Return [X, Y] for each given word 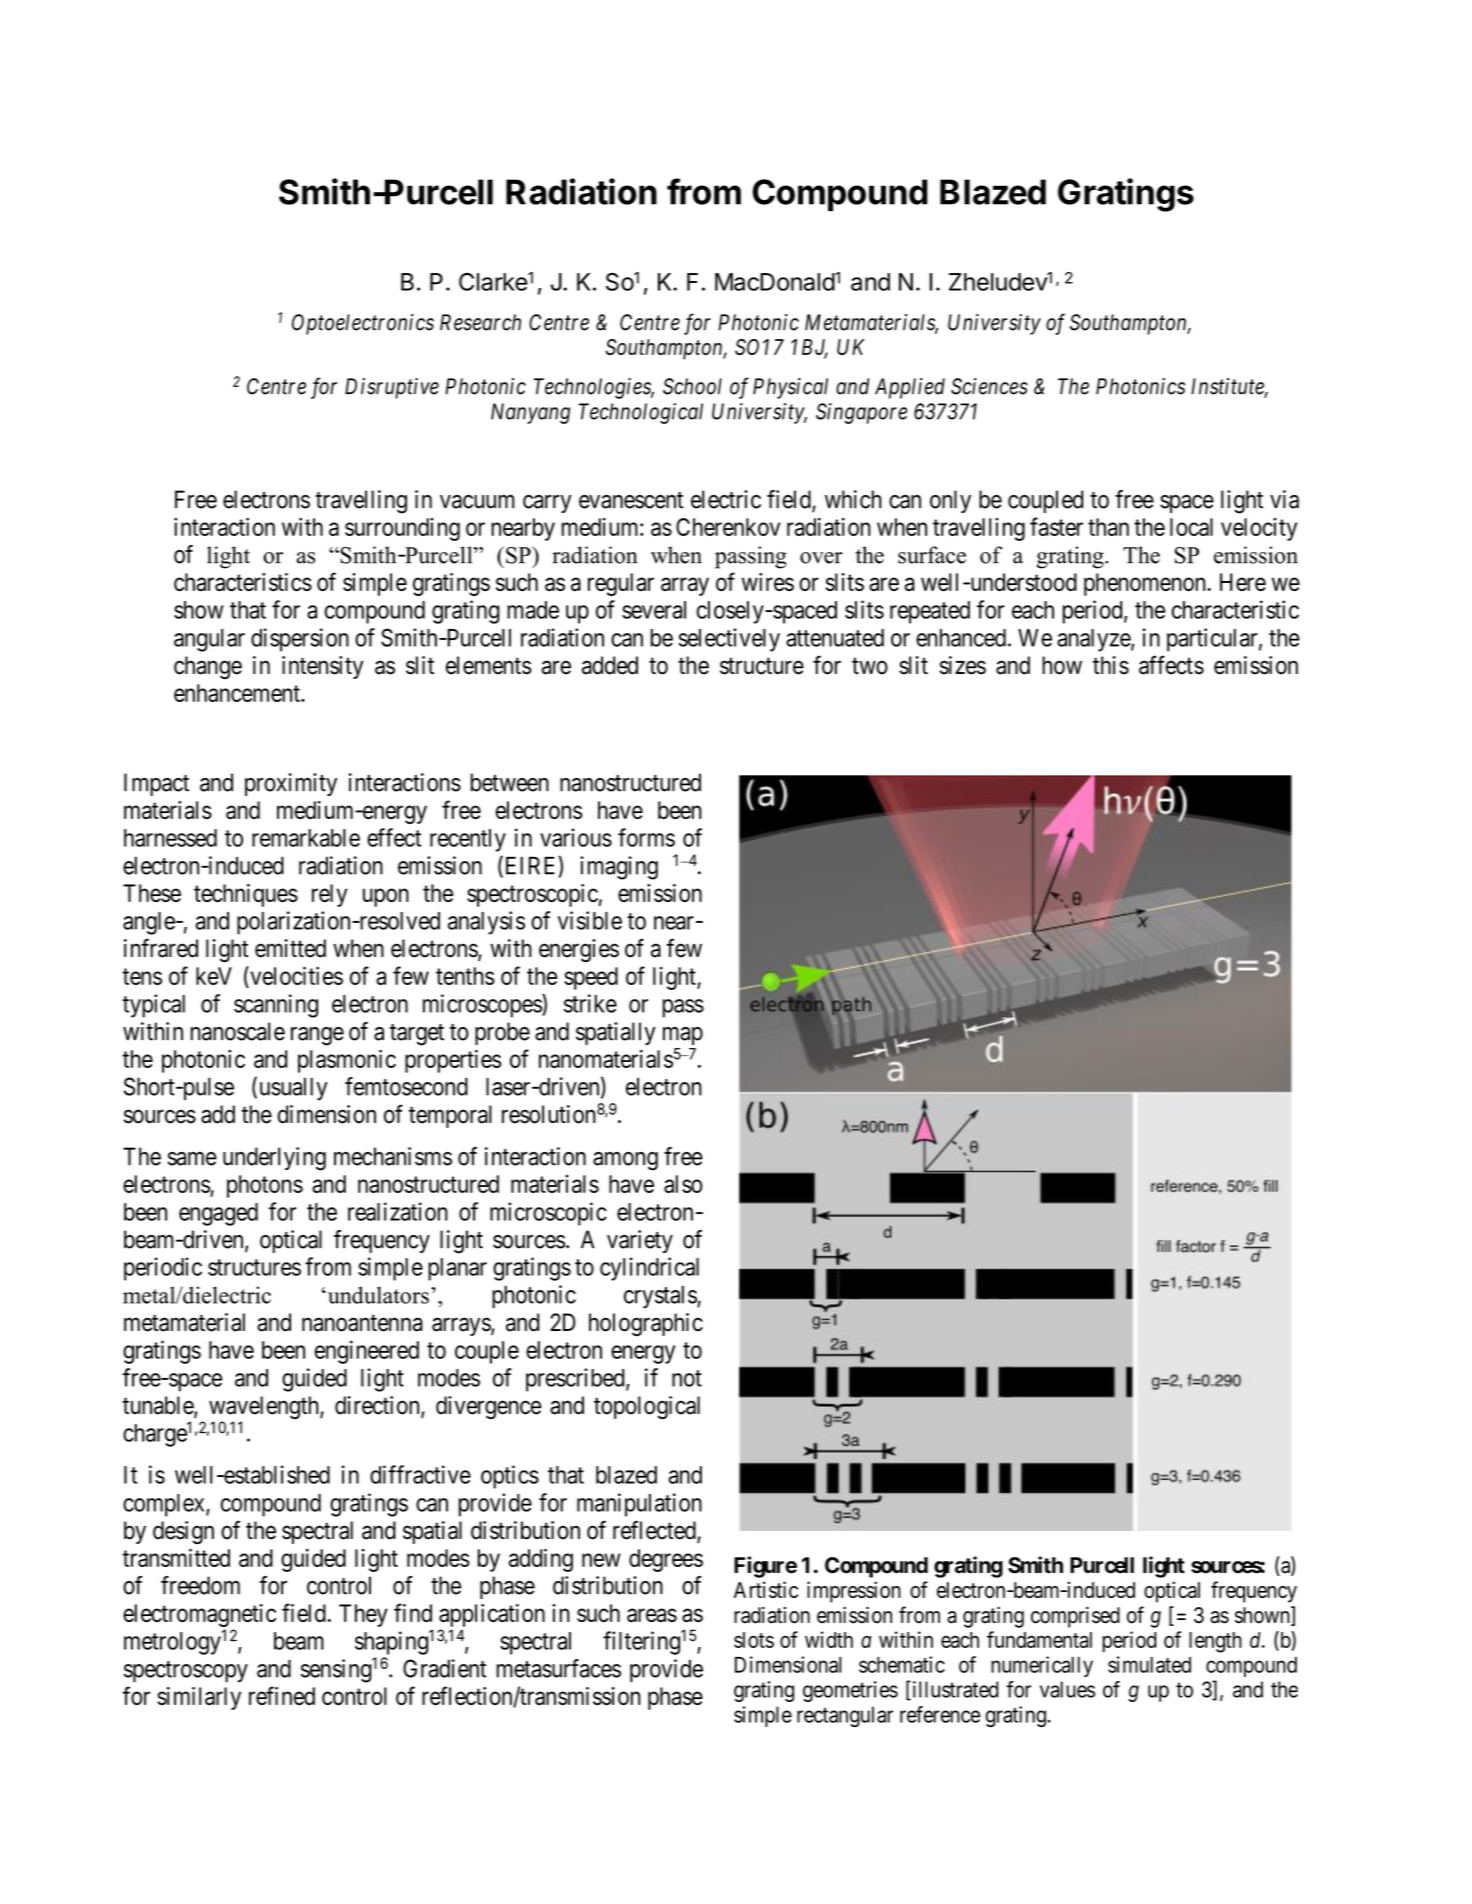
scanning [276, 1006]
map [683, 1036]
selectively [729, 640]
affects [1171, 665]
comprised [1075, 1617]
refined [282, 1695]
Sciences [989, 386]
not [687, 1378]
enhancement [238, 693]
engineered [367, 1352]
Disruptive [392, 388]
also [683, 1184]
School [692, 386]
